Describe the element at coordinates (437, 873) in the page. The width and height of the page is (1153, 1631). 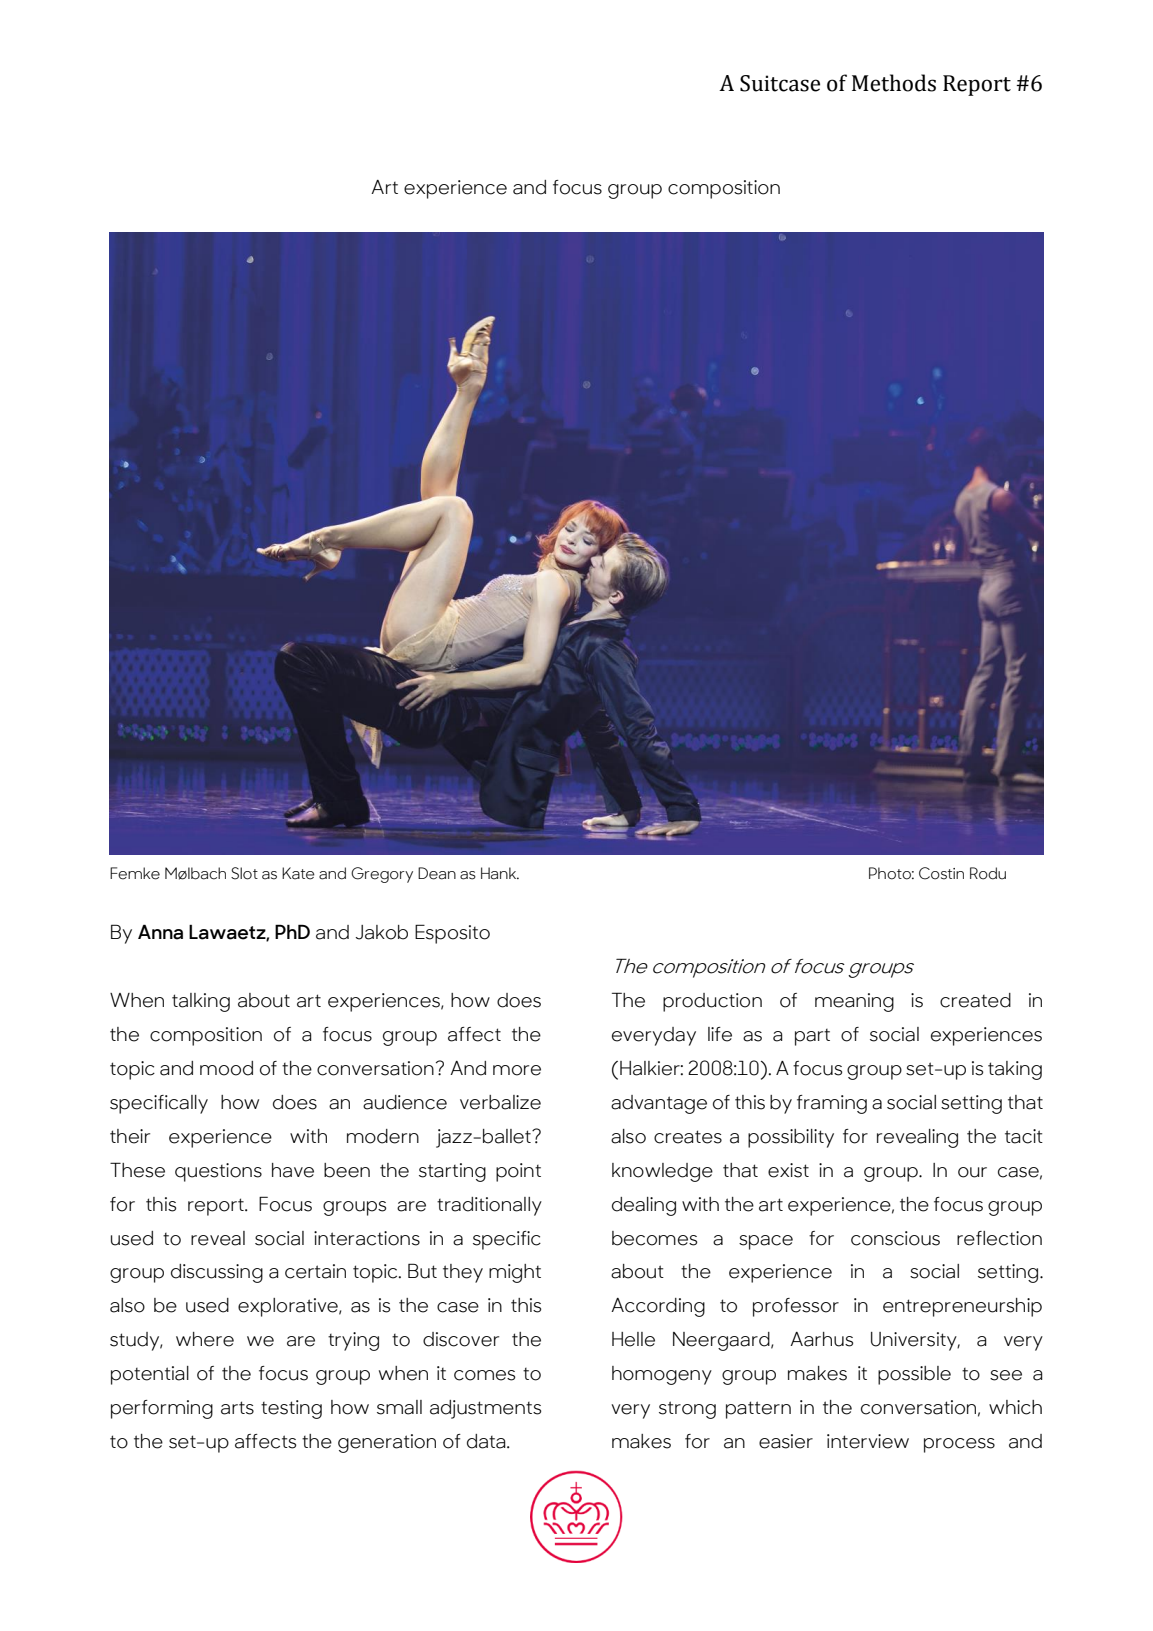
I see `Dean` at that location.
